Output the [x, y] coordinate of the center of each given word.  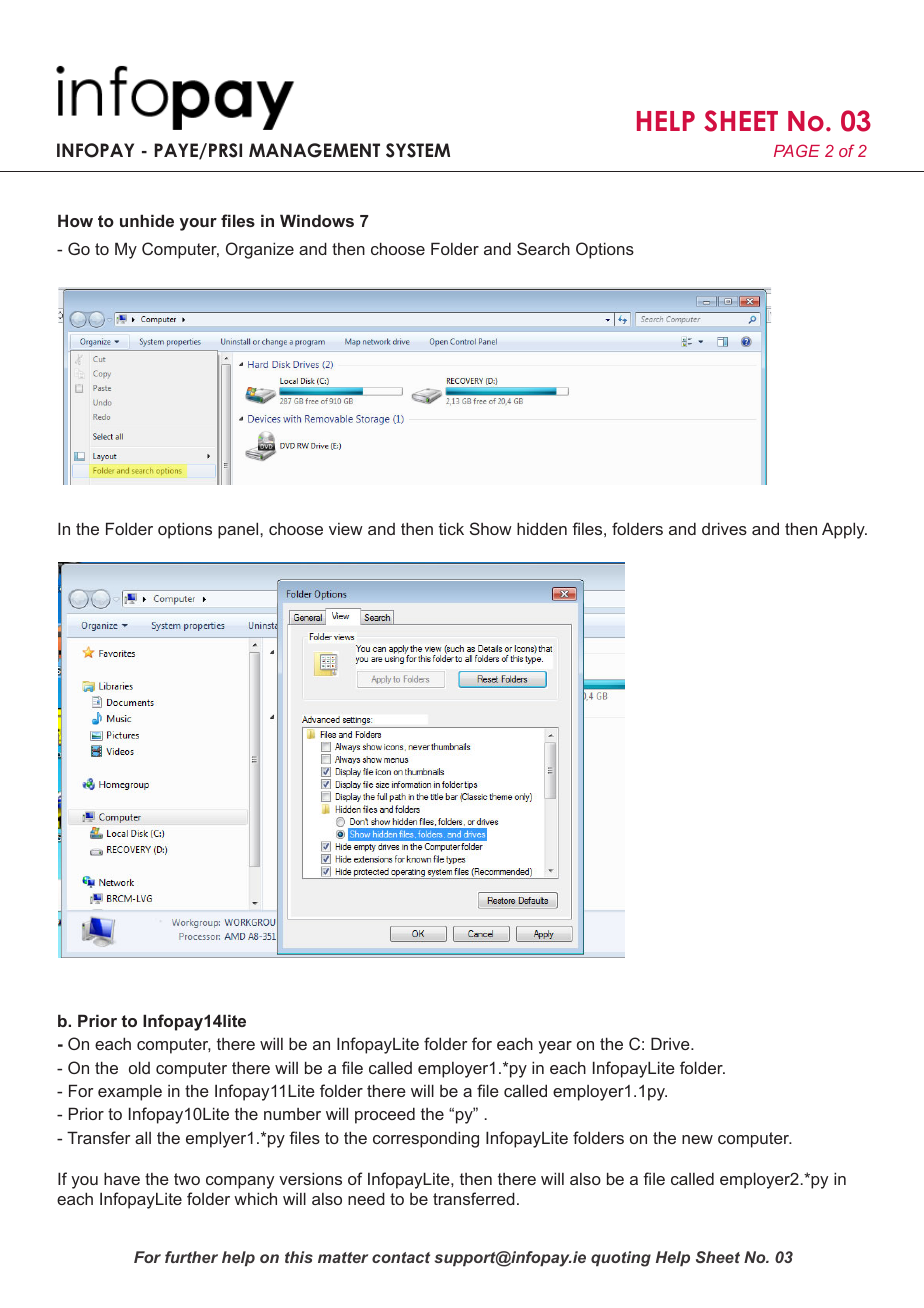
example [130, 1093]
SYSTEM [418, 150]
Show [491, 528]
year [555, 1047]
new [697, 1139]
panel [239, 530]
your [198, 224]
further [191, 1257]
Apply [844, 530]
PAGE [797, 150]
